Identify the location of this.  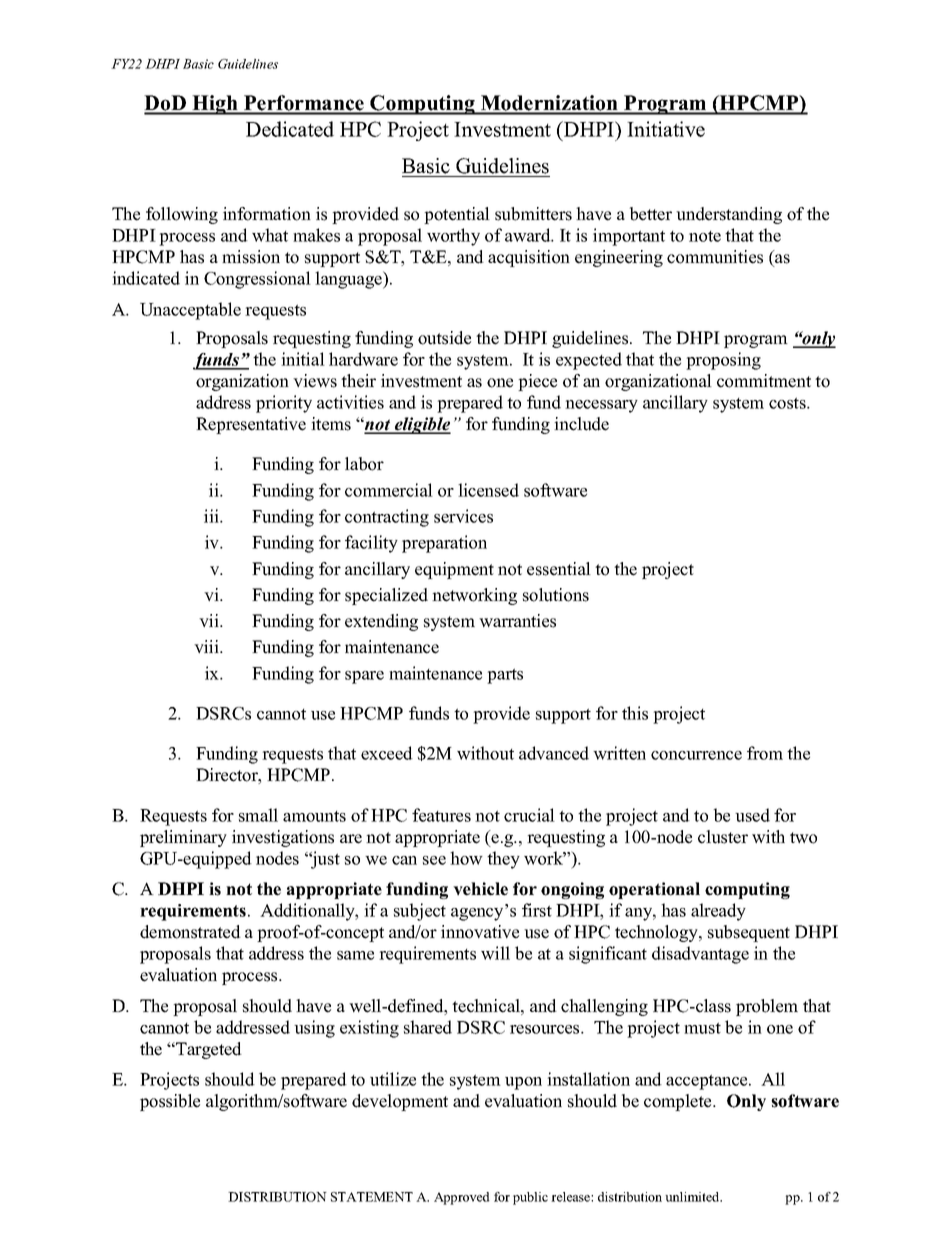
(635, 713).
